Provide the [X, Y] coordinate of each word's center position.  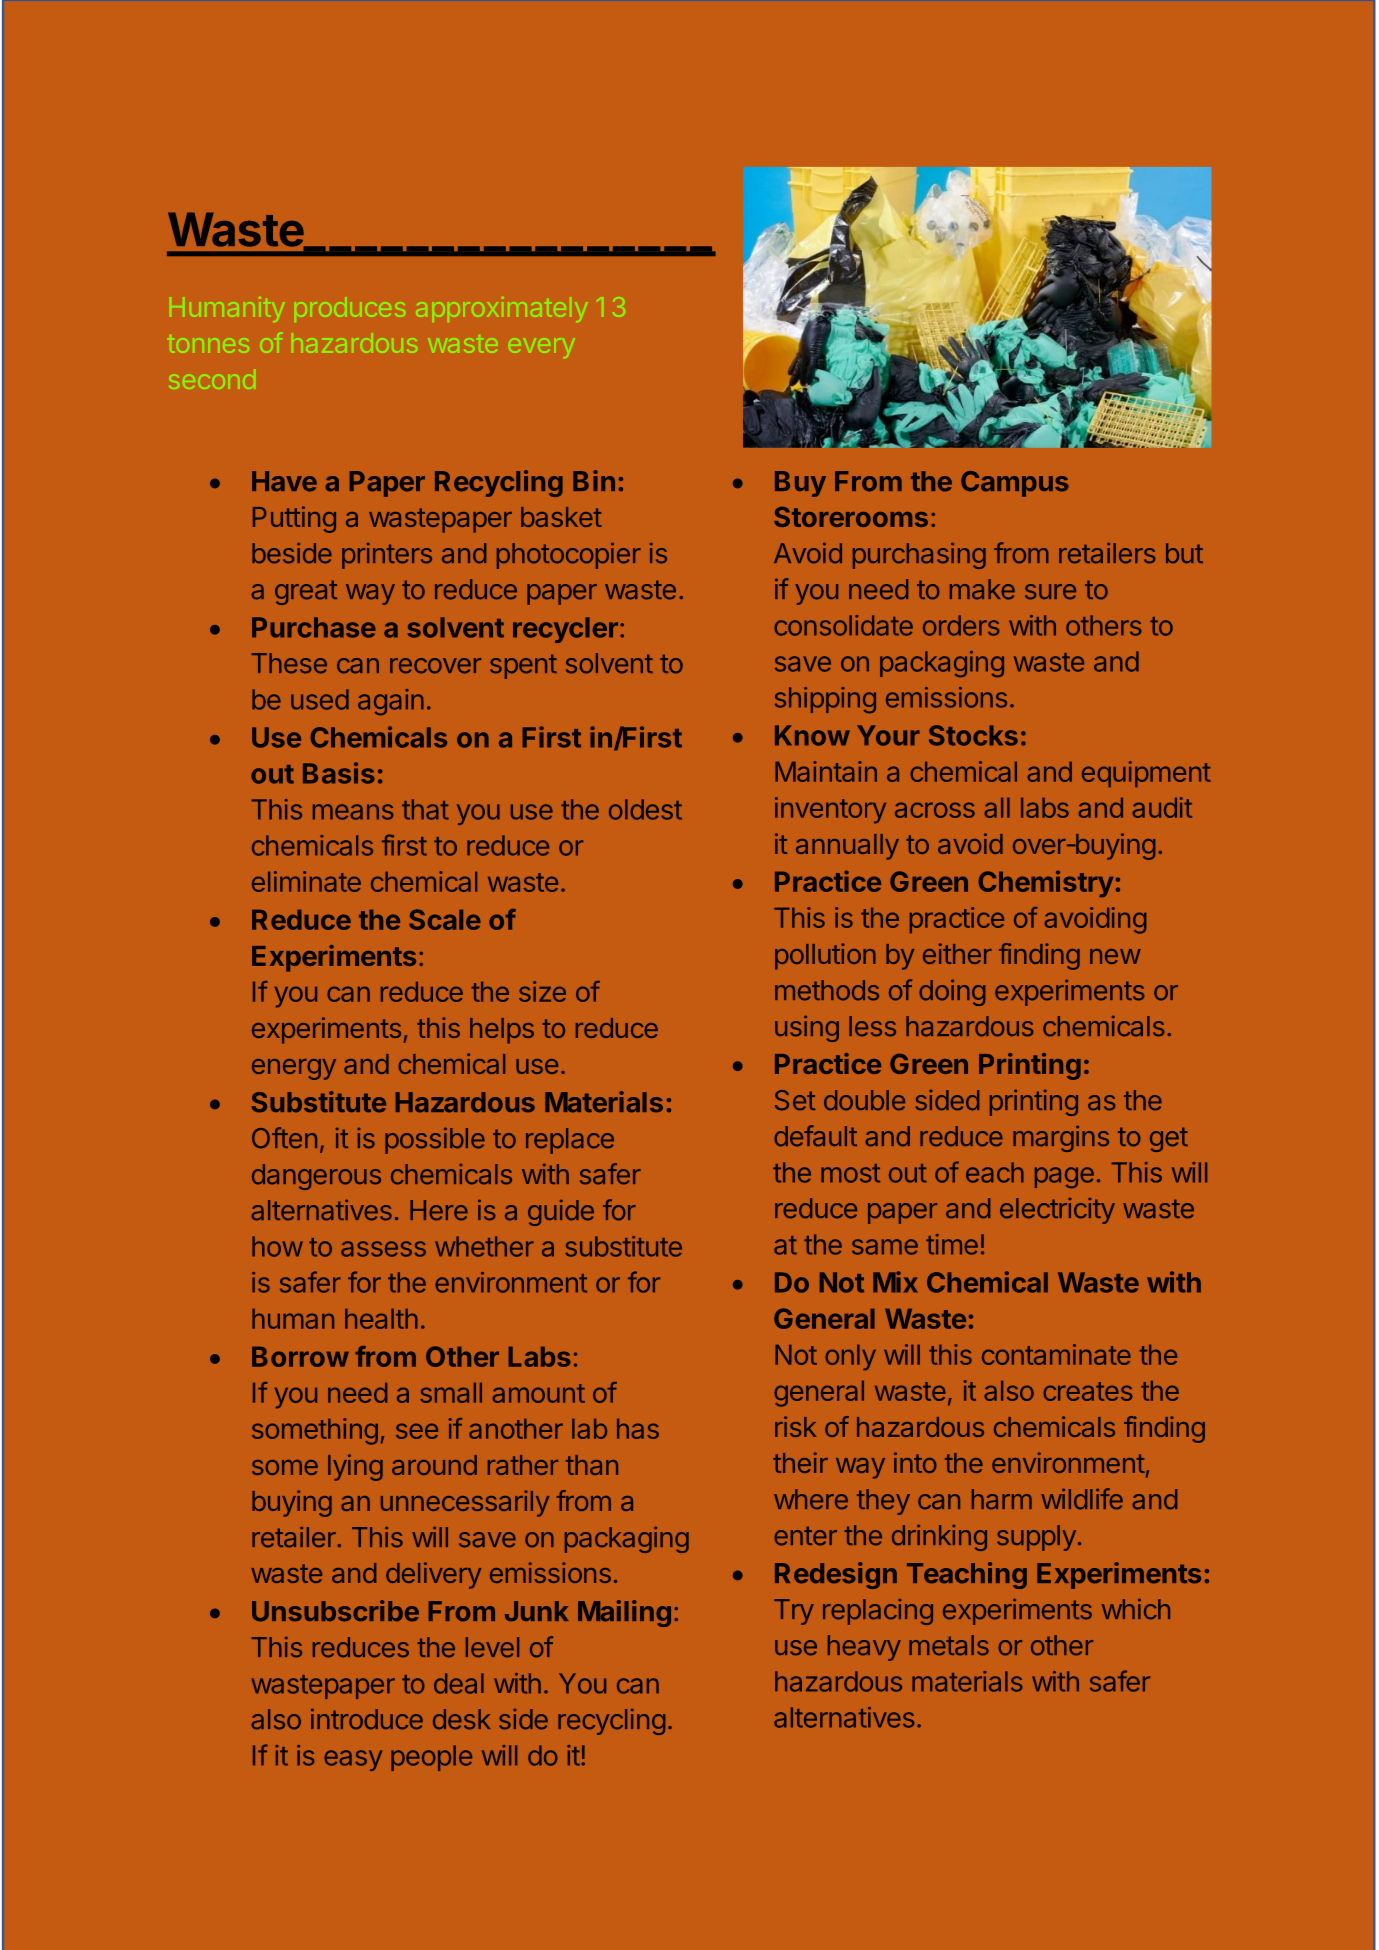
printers [387, 555]
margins [1061, 1138]
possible [435, 1140]
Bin [594, 480]
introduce [367, 1719]
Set [795, 1100]
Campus [1015, 484]
